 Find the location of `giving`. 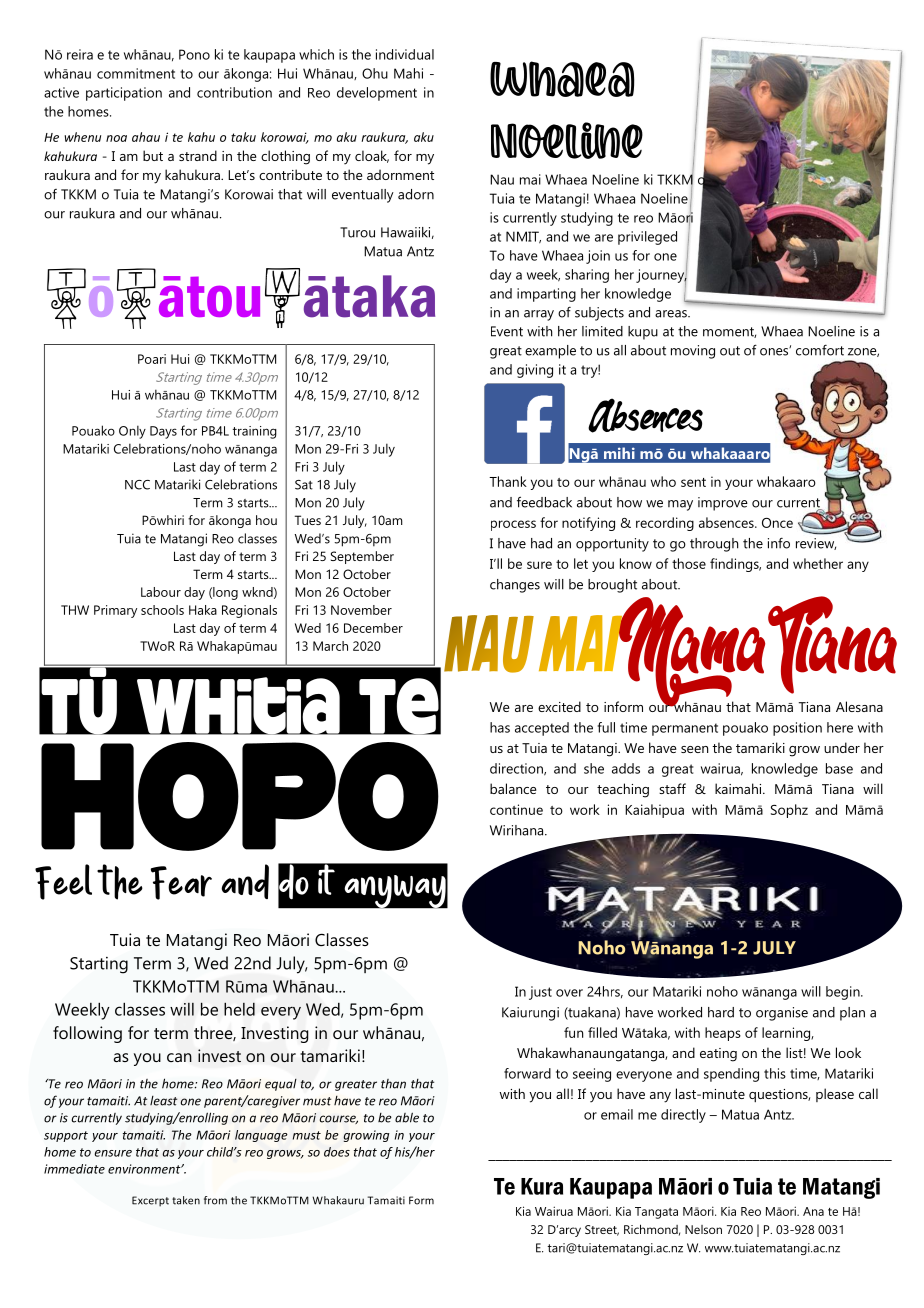

giving is located at coordinates (535, 371).
